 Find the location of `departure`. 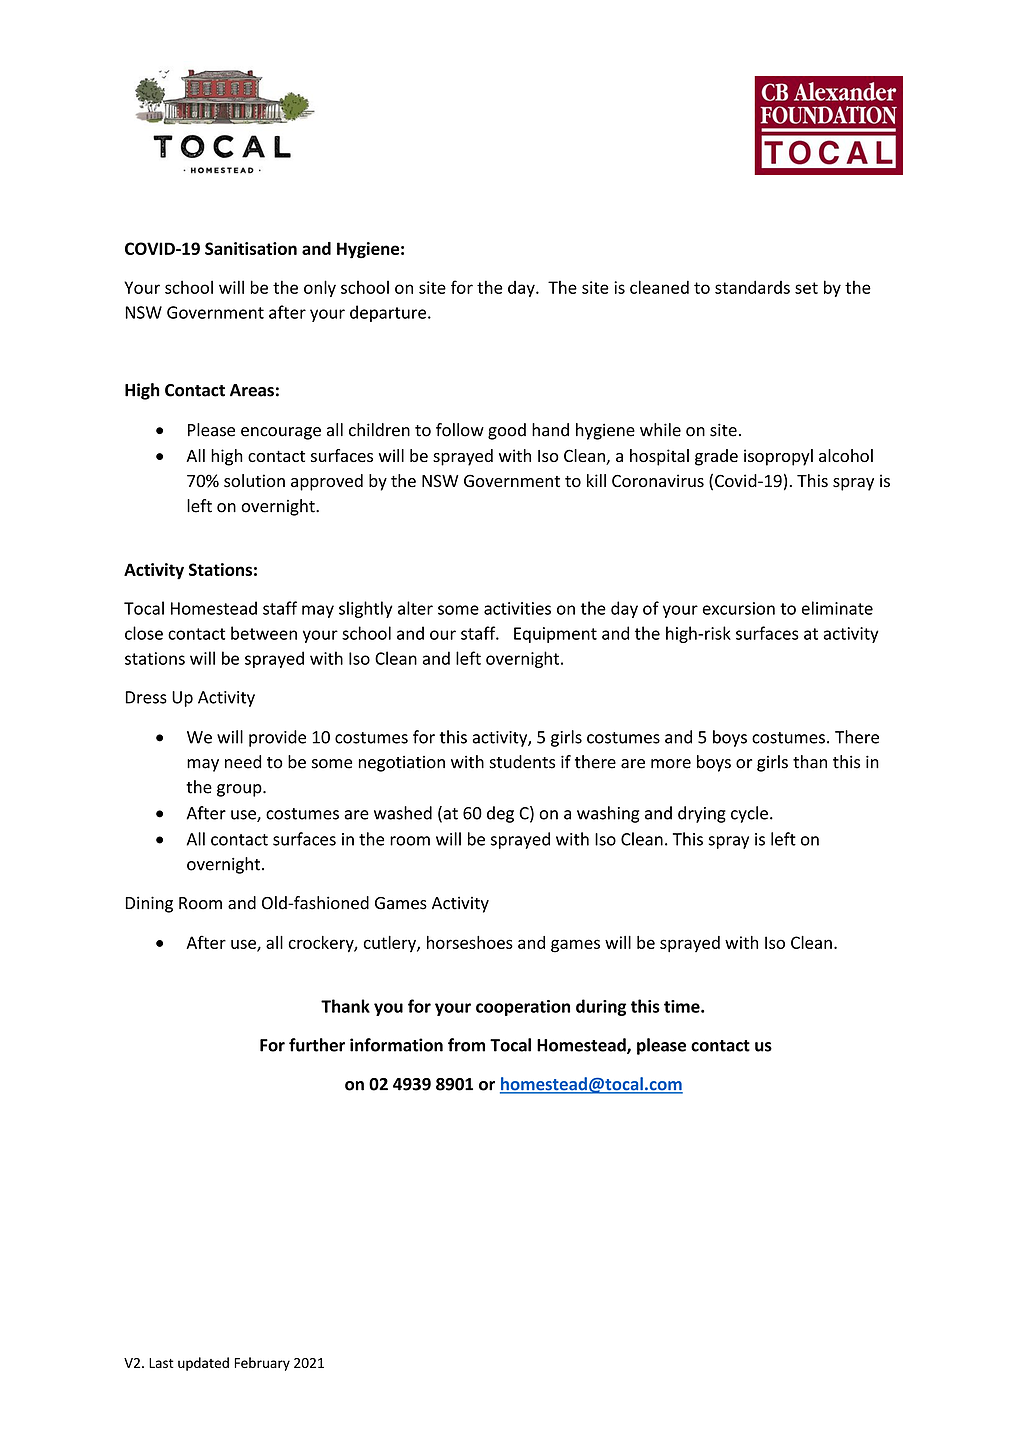

departure is located at coordinates (388, 313).
